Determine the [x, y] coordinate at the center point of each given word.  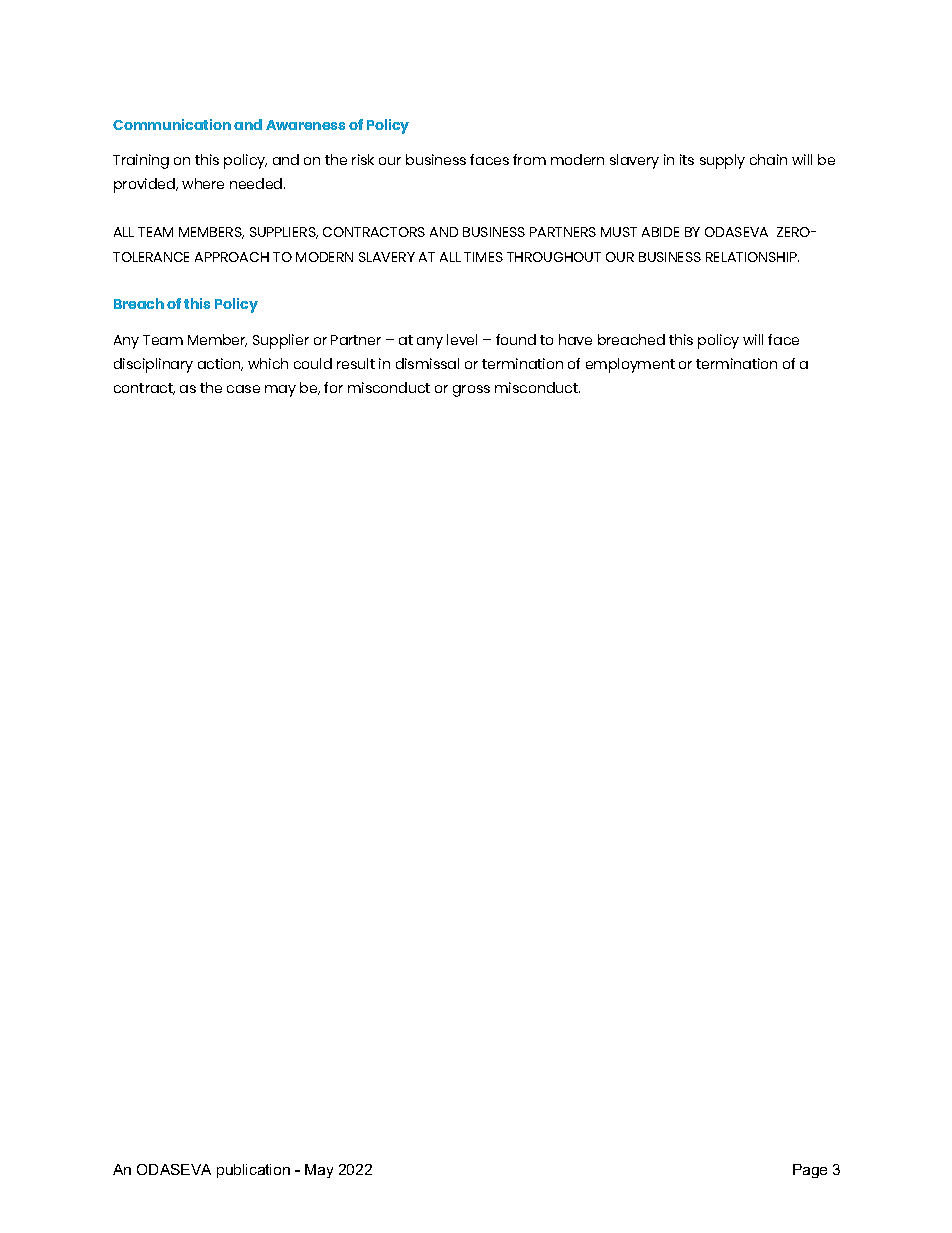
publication [253, 1171]
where [203, 183]
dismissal [427, 363]
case [243, 389]
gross [471, 391]
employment [630, 365]
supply [722, 161]
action [220, 364]
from [529, 159]
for [333, 387]
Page [810, 1171]
